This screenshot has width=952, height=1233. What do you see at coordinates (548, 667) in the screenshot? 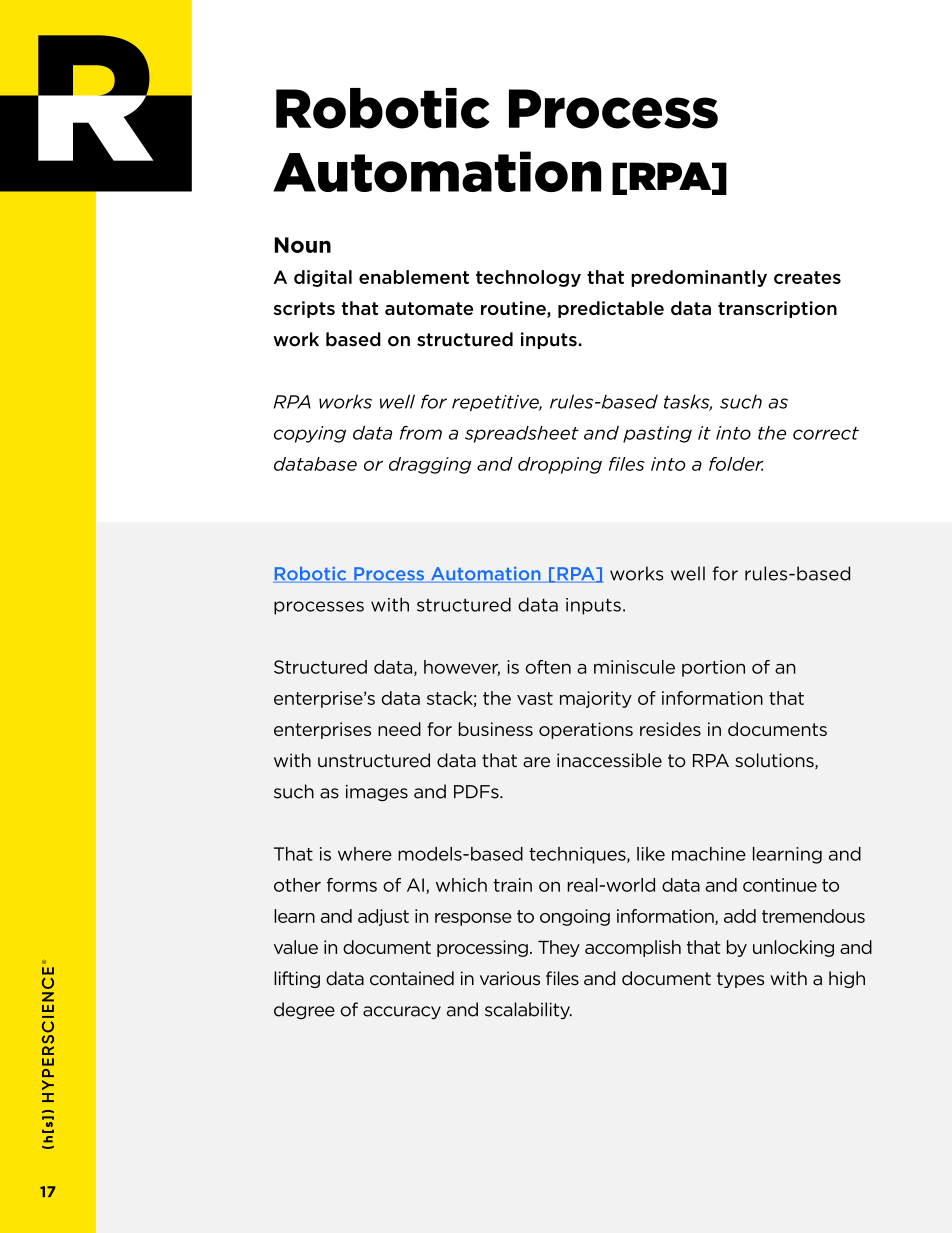
I see `often` at bounding box center [548, 667].
